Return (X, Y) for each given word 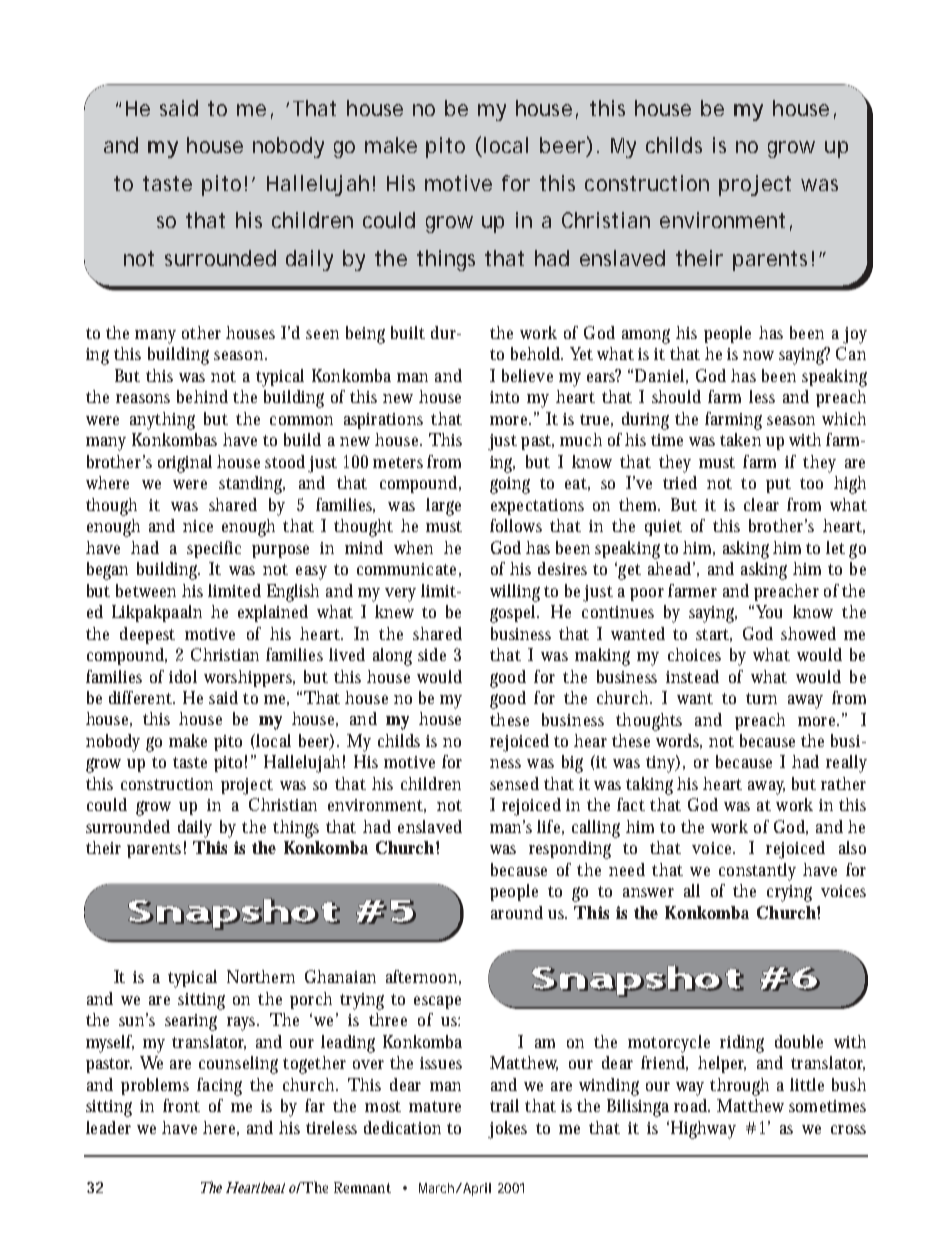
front (181, 1105)
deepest (147, 635)
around (517, 912)
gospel (514, 614)
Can (851, 353)
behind (202, 396)
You (769, 611)
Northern (261, 976)
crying (789, 893)
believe (527, 375)
